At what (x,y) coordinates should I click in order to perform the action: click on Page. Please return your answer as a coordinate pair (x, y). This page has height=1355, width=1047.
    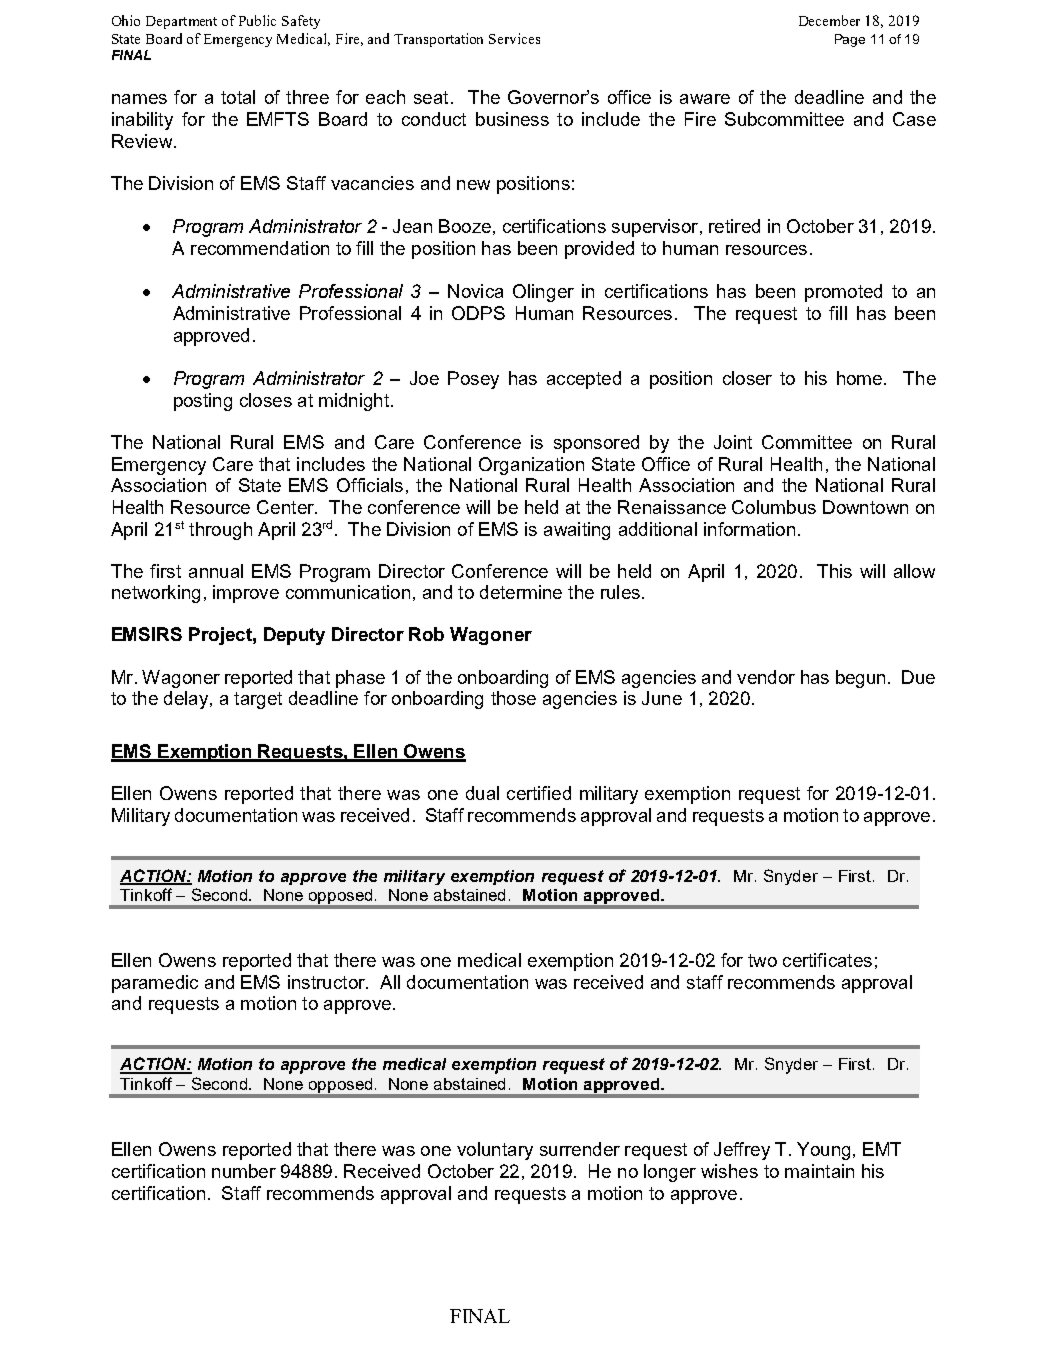
    Looking at the image, I should click on (850, 40).
